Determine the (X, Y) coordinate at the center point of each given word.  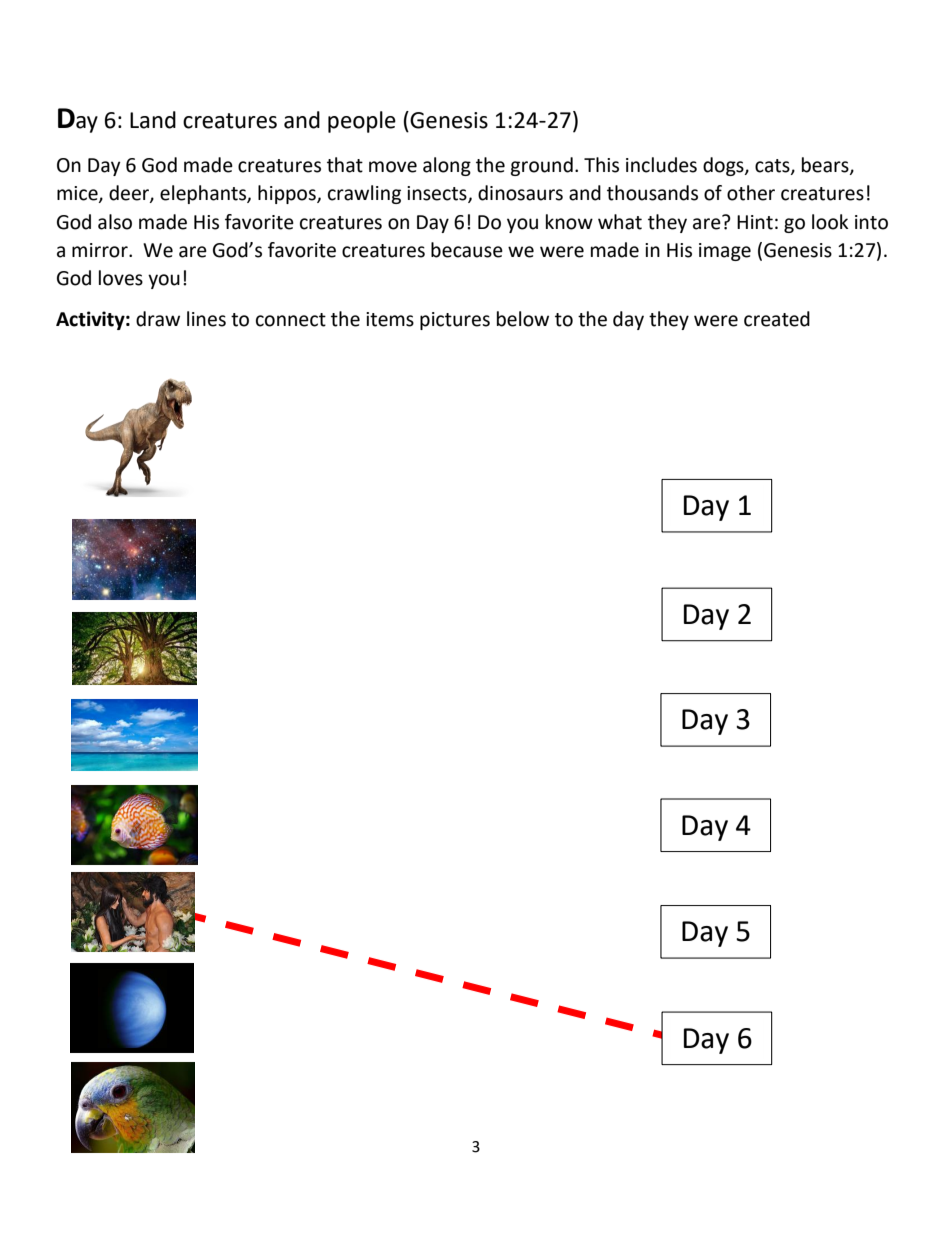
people (362, 122)
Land (153, 120)
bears (826, 165)
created (777, 319)
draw (158, 319)
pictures (455, 321)
